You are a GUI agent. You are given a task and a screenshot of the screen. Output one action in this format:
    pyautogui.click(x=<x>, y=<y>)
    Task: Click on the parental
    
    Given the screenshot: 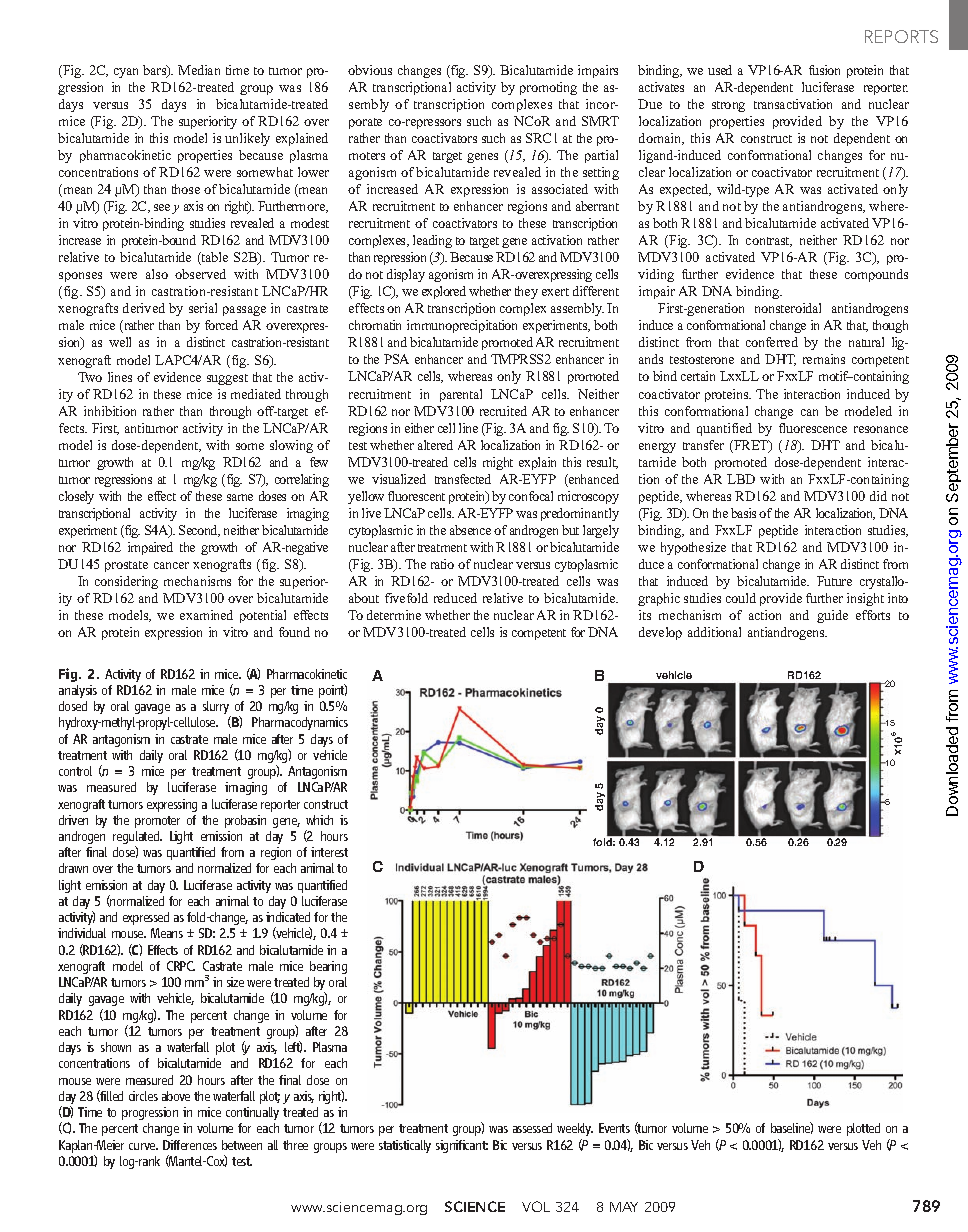 What is the action you would take?
    pyautogui.click(x=461, y=395)
